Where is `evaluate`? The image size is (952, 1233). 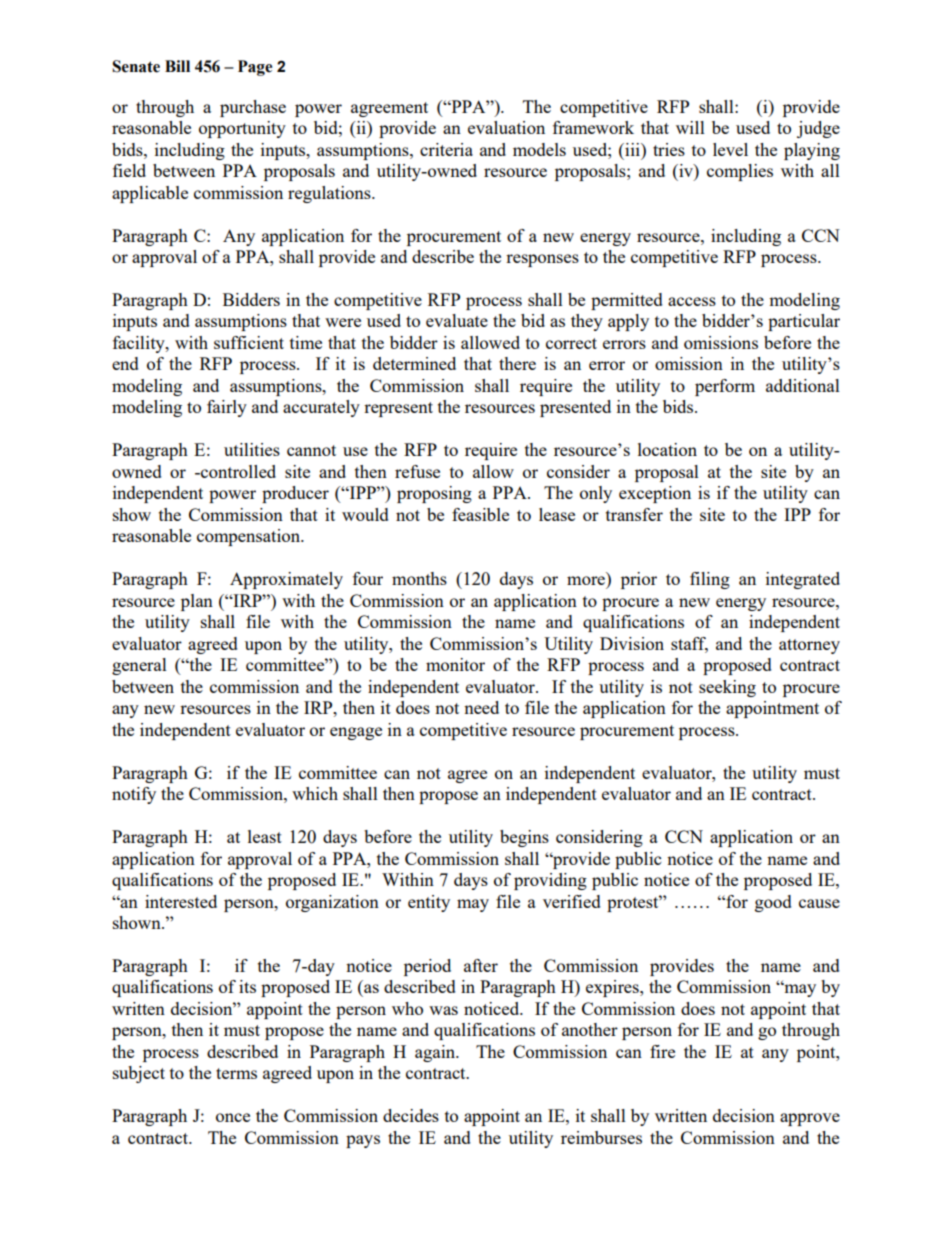
evaluate is located at coordinates (457, 320).
